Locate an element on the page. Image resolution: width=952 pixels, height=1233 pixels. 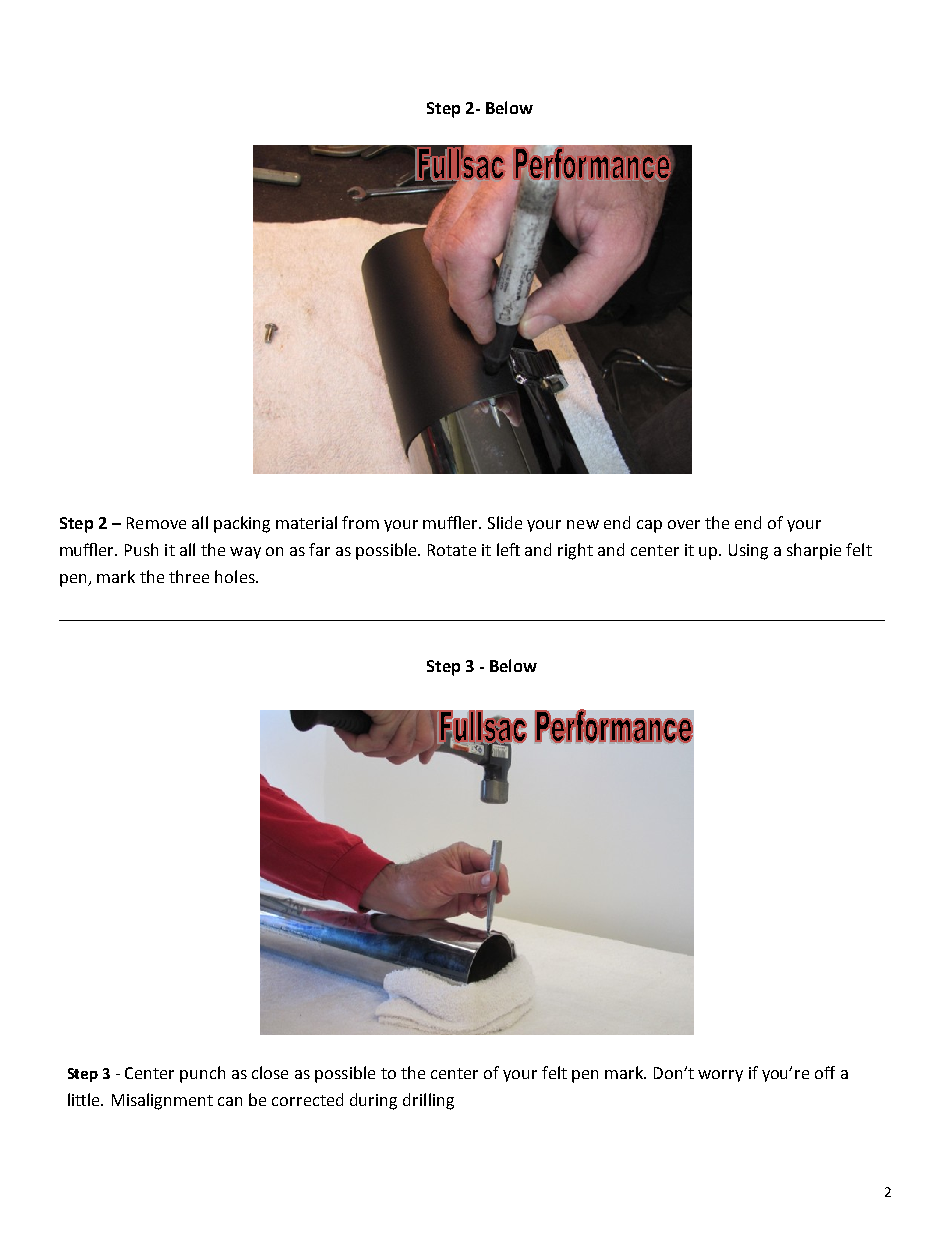
punch is located at coordinates (202, 1074).
